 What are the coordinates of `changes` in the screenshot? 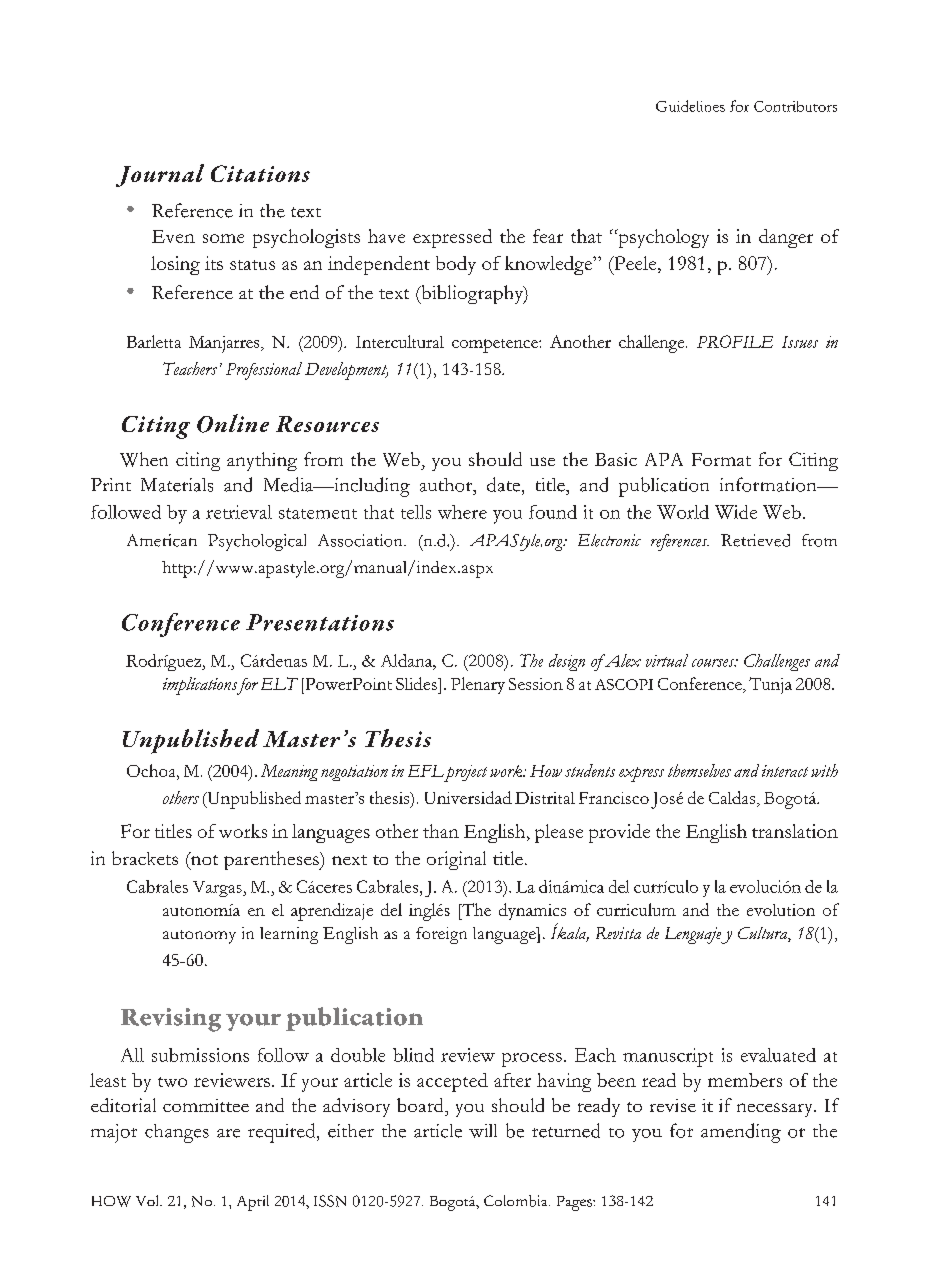 It's located at (177, 1133).
